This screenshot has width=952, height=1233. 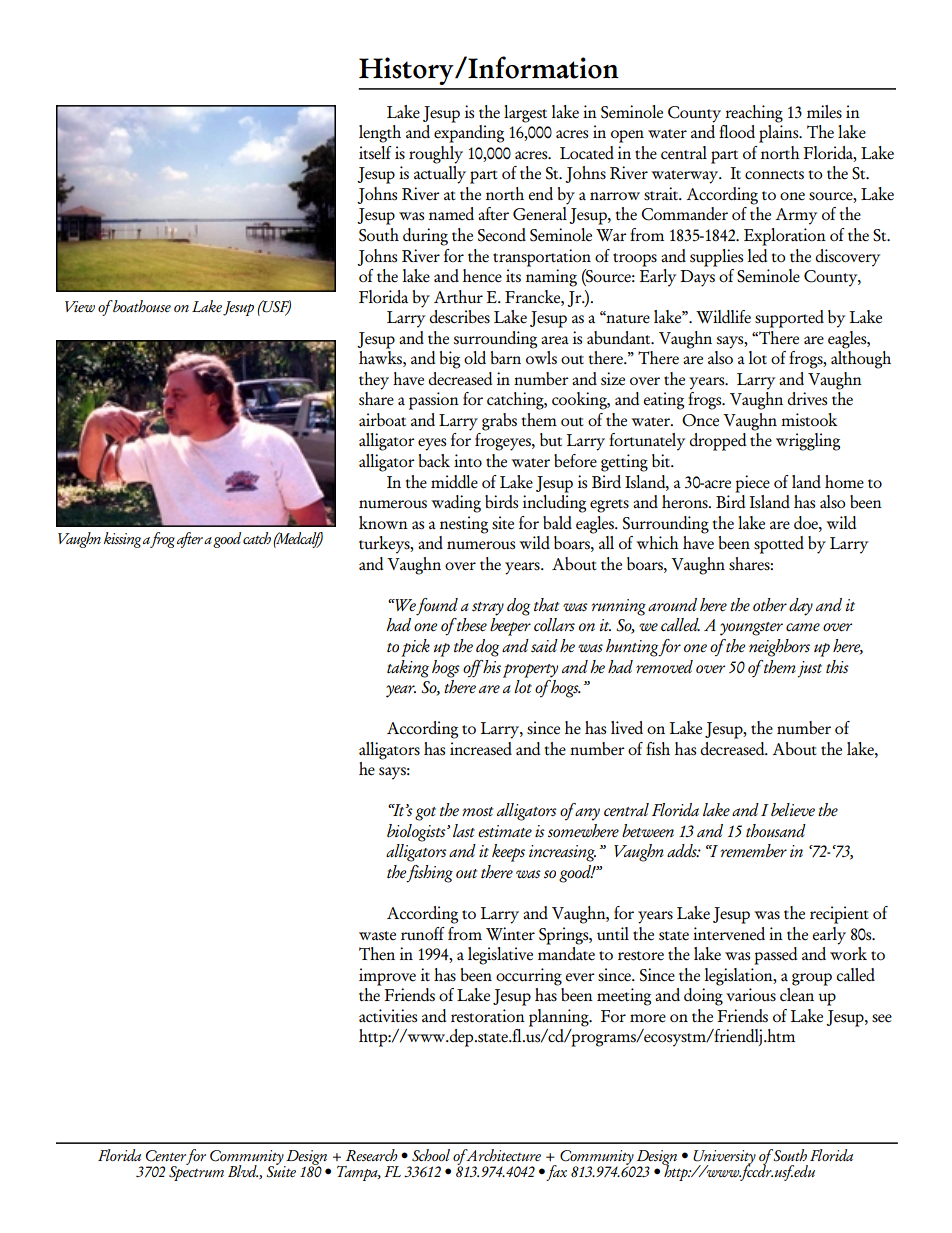 What do you see at coordinates (481, 749) in the screenshot?
I see `increased` at bounding box center [481, 749].
